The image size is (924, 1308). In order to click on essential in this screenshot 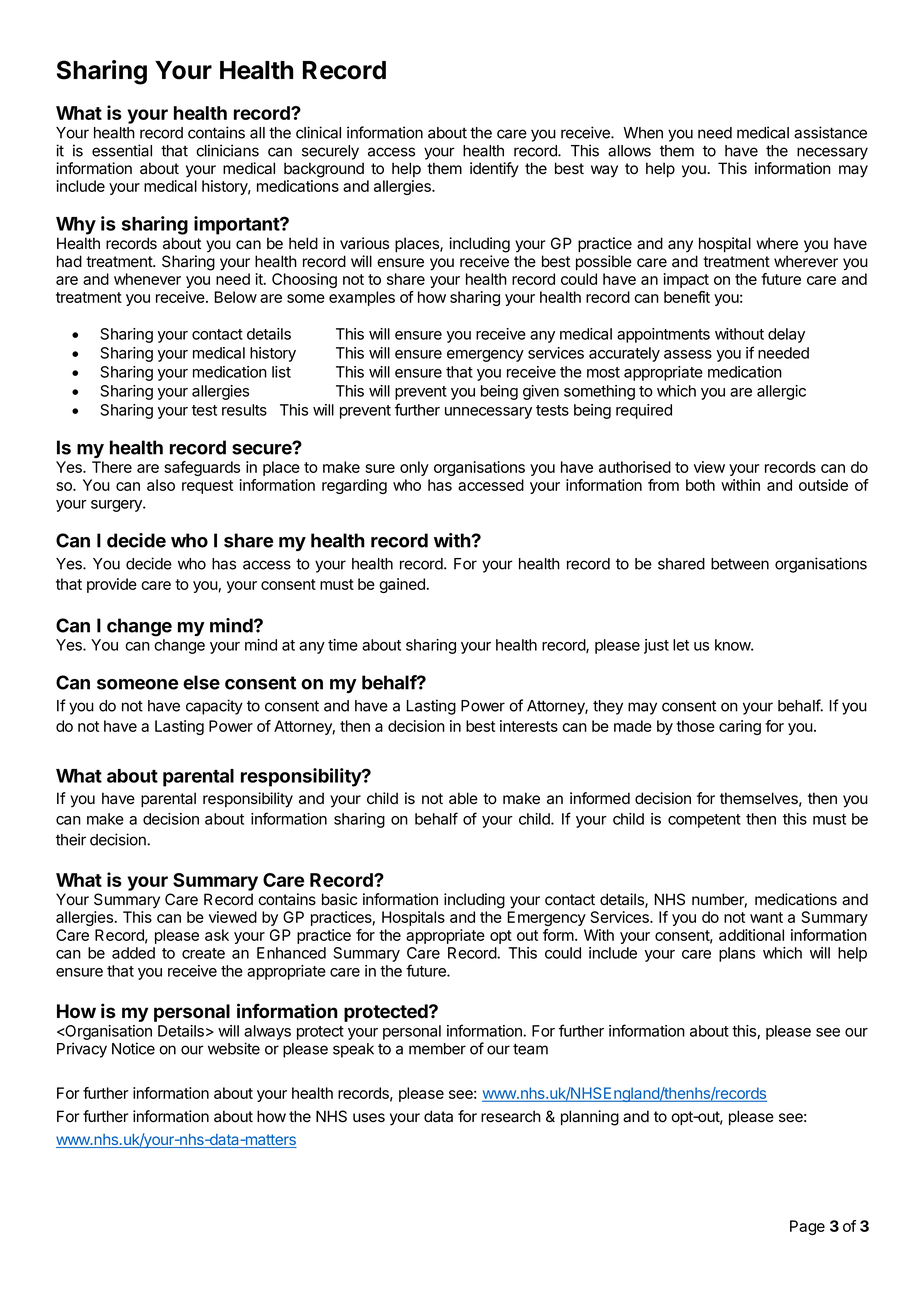, I will do `click(122, 150)`.
